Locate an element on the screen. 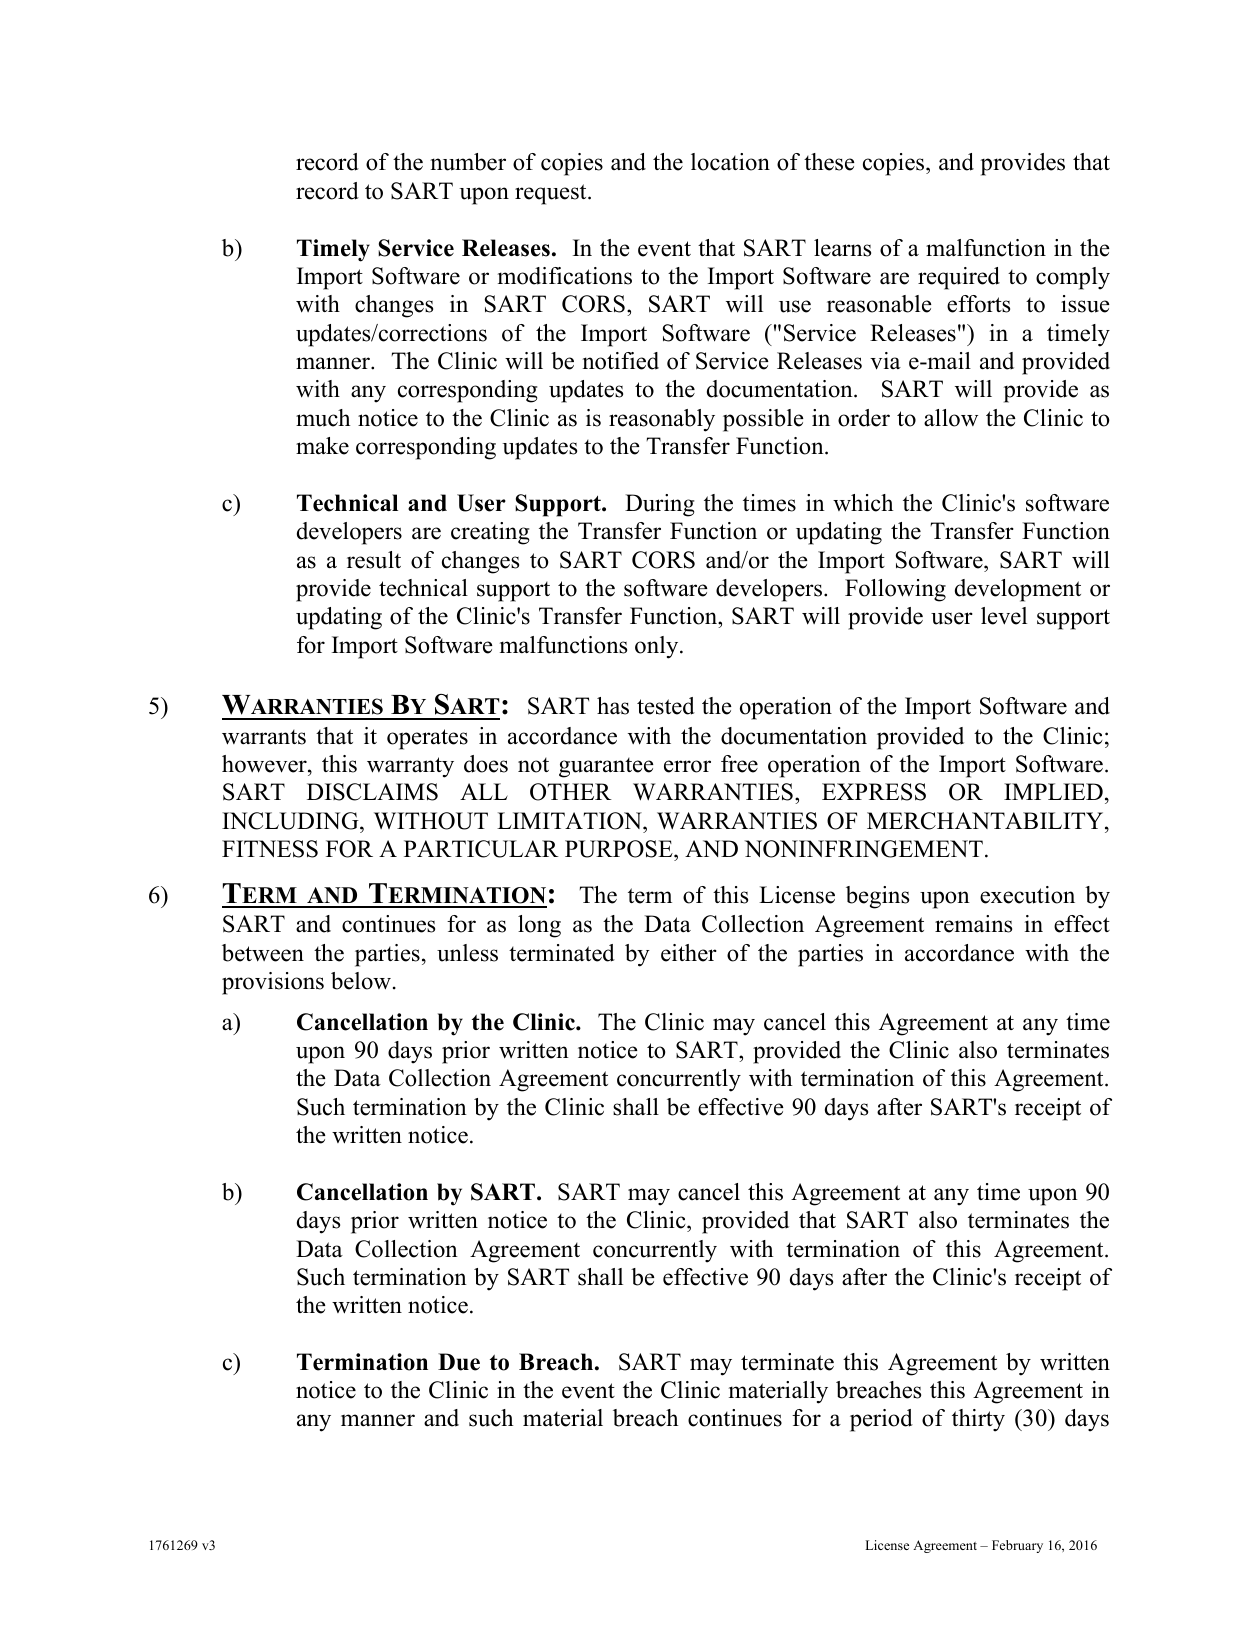 The image size is (1258, 1628). level is located at coordinates (1004, 616).
